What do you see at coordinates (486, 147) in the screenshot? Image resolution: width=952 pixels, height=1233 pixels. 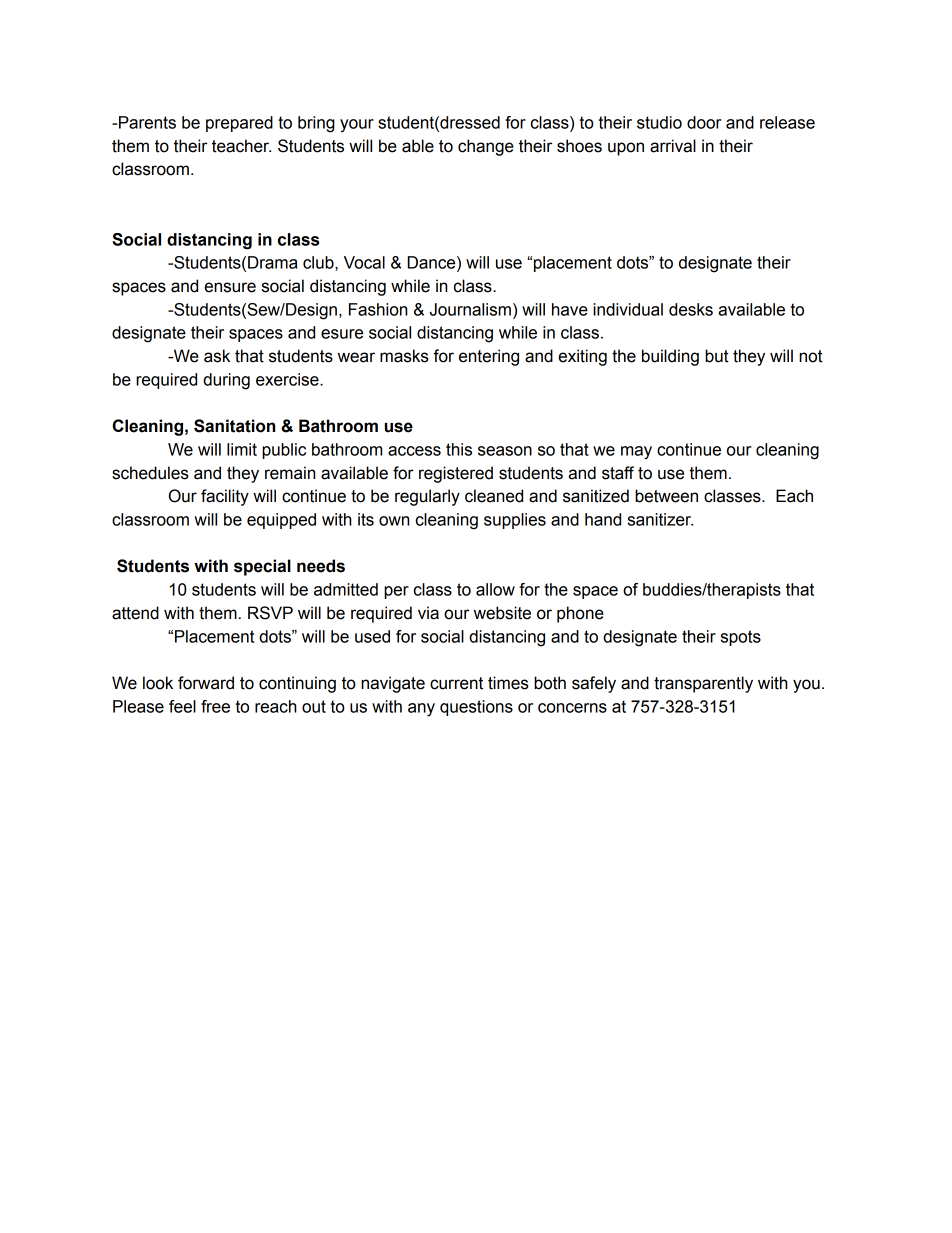 I see `change` at bounding box center [486, 147].
